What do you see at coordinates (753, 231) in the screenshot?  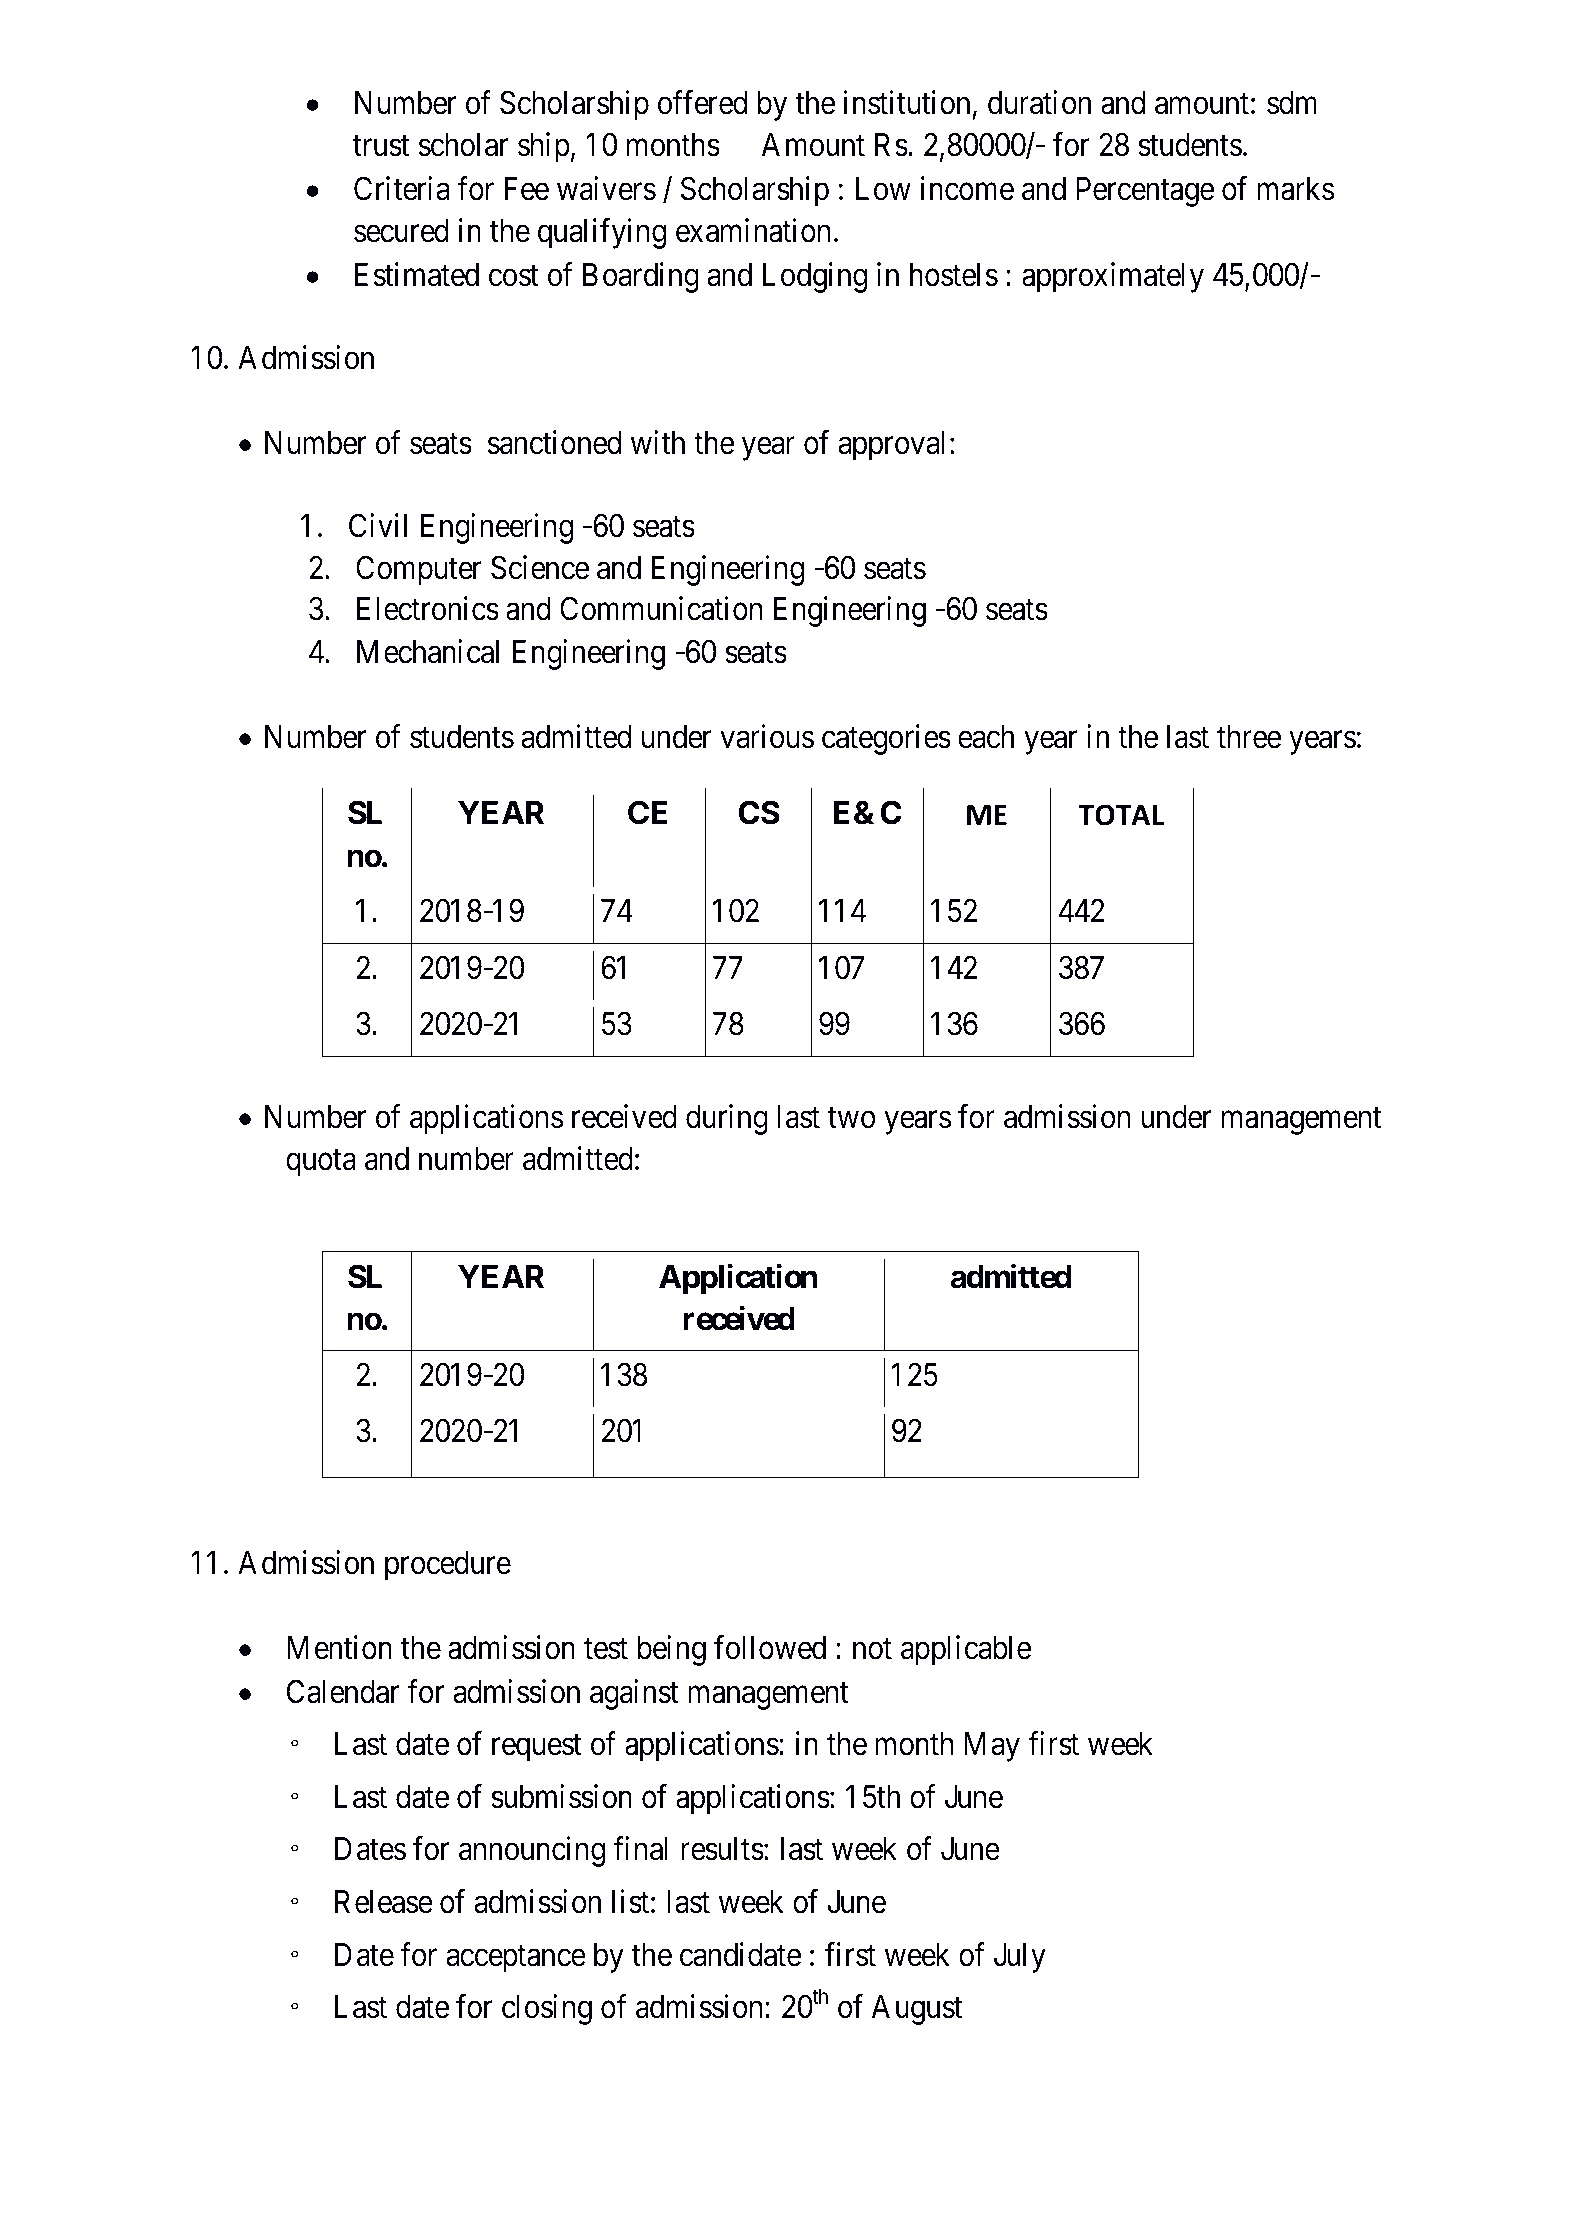 I see `examination` at bounding box center [753, 231].
